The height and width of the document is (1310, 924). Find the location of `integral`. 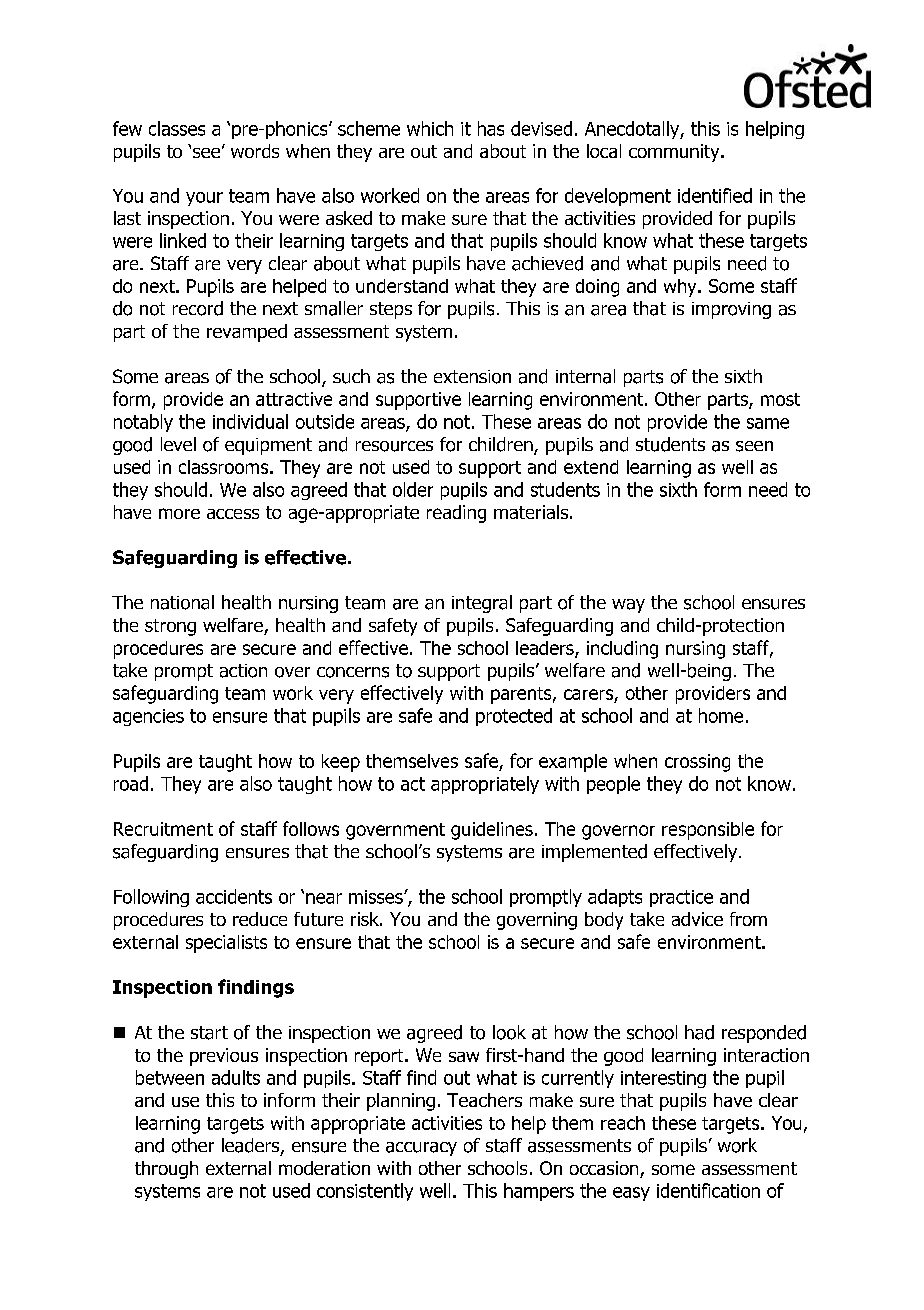

integral is located at coordinates (482, 604).
